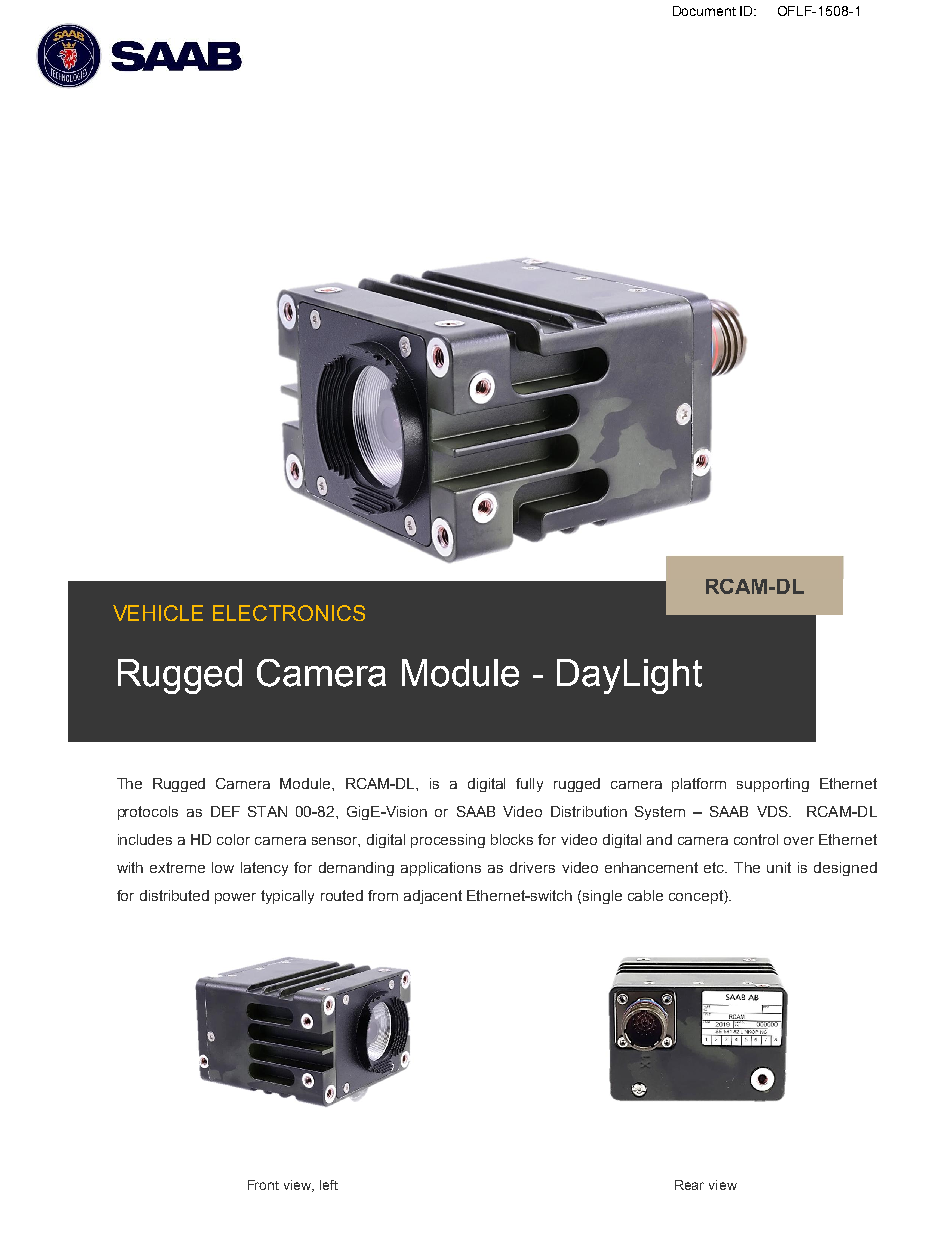 This screenshot has width=952, height=1233. Describe the element at coordinates (267, 811) in the screenshot. I see `STAN` at that location.
